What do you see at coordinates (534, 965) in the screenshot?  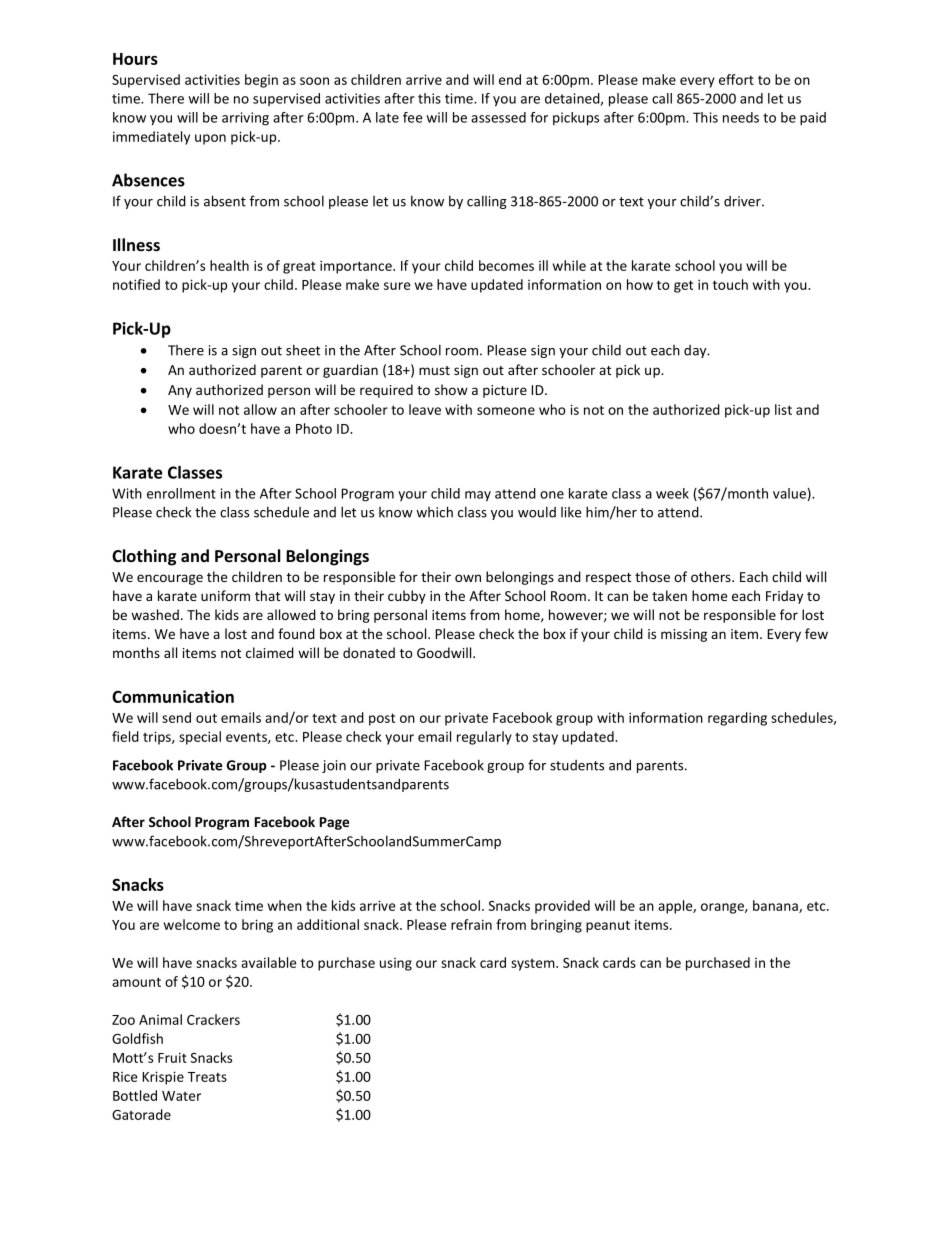 I see `system` at bounding box center [534, 965].
